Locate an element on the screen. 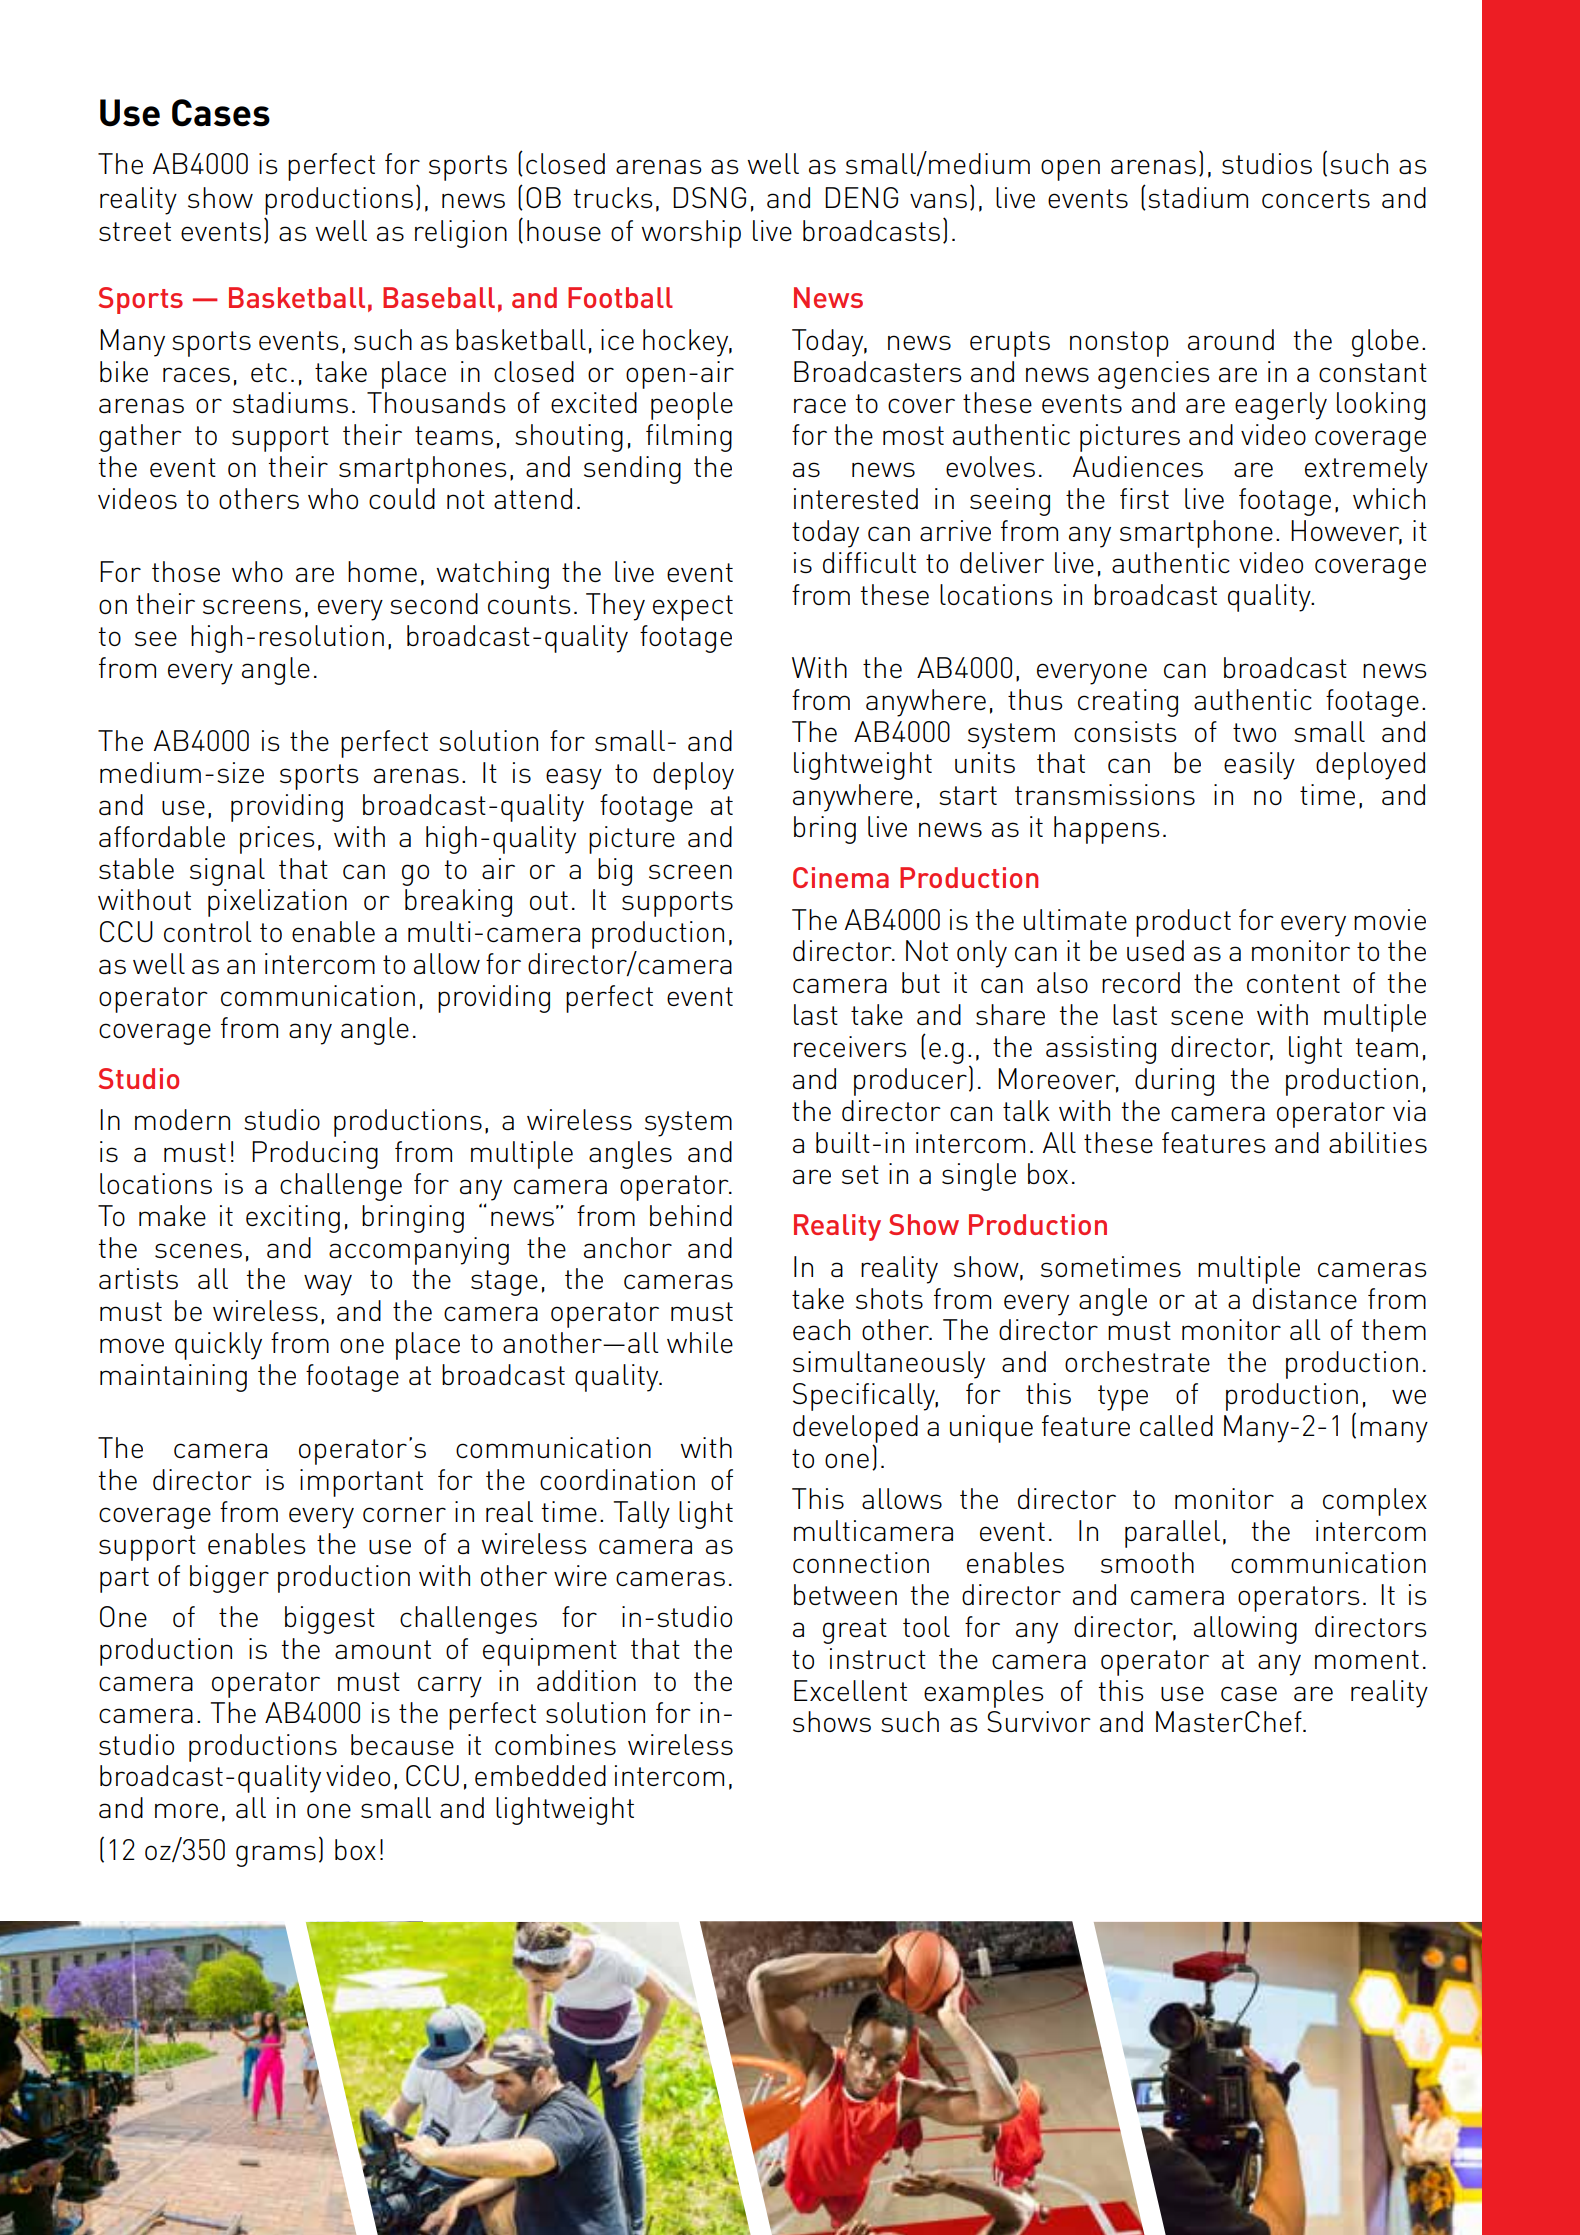 Image resolution: width=1580 pixels, height=2235 pixels. concerts is located at coordinates (1316, 198).
